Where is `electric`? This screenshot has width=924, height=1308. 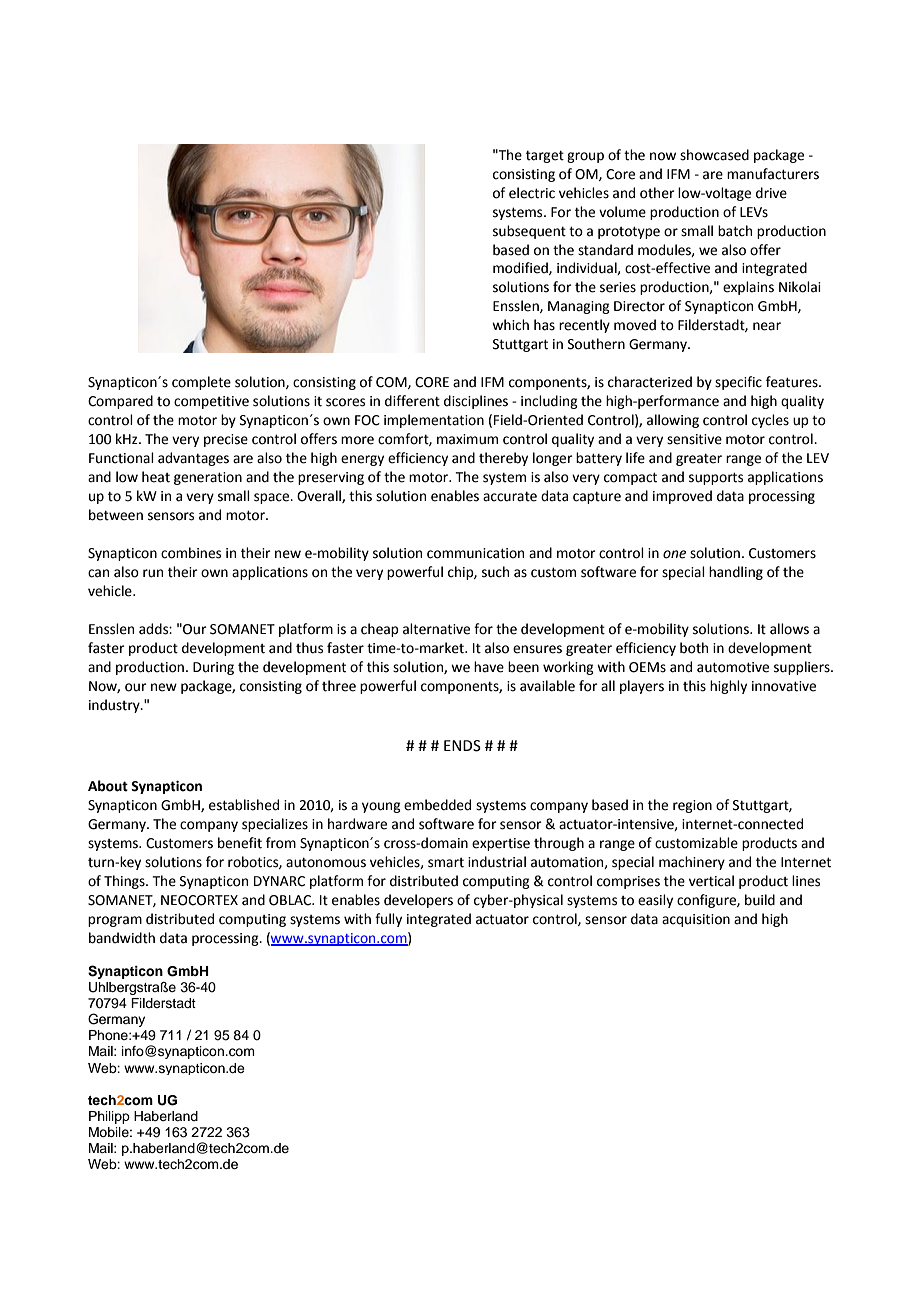
electric is located at coordinates (532, 193).
